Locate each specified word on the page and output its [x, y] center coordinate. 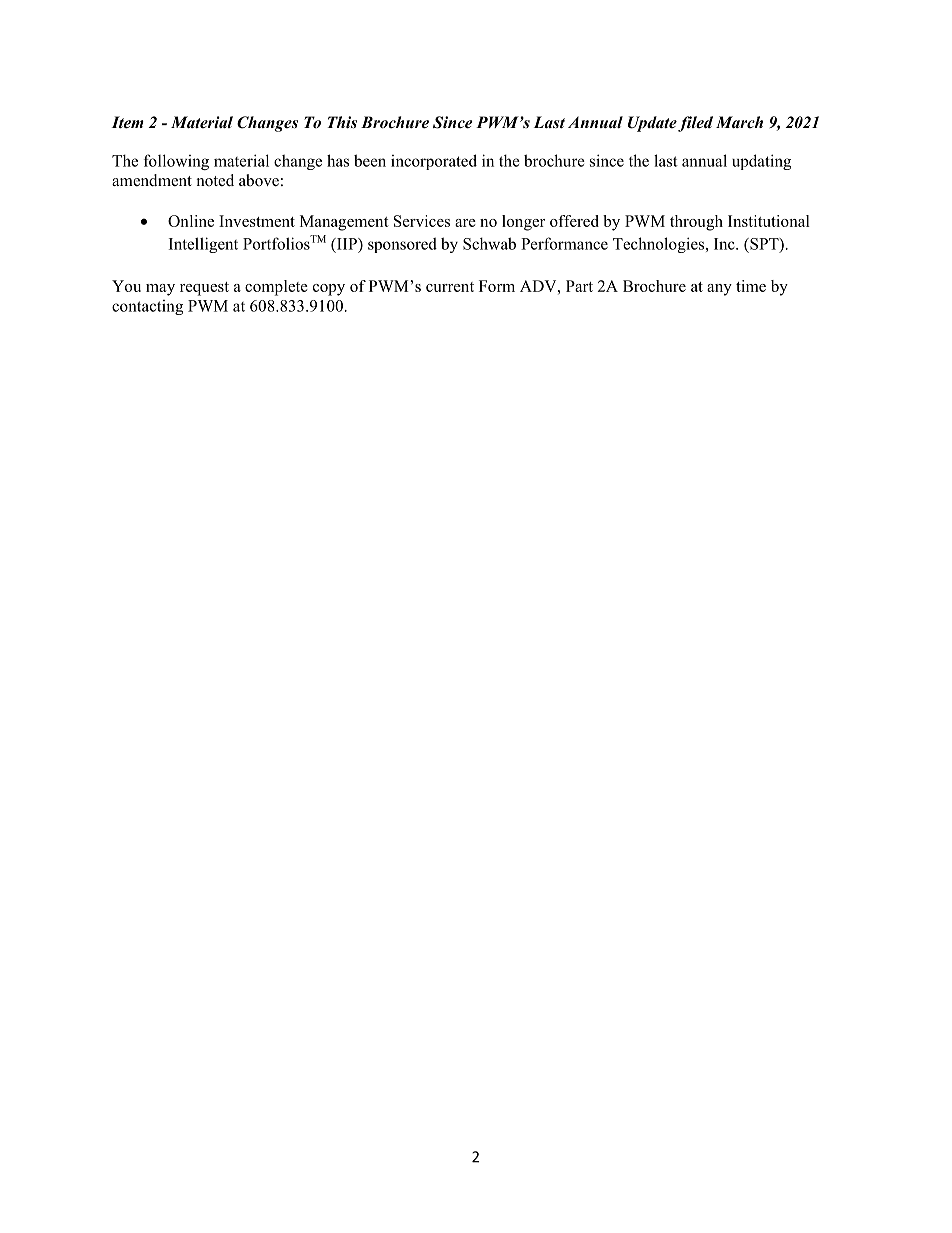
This [342, 122]
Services [422, 221]
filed [695, 124]
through [696, 223]
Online [191, 221]
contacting [147, 307]
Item [128, 122]
